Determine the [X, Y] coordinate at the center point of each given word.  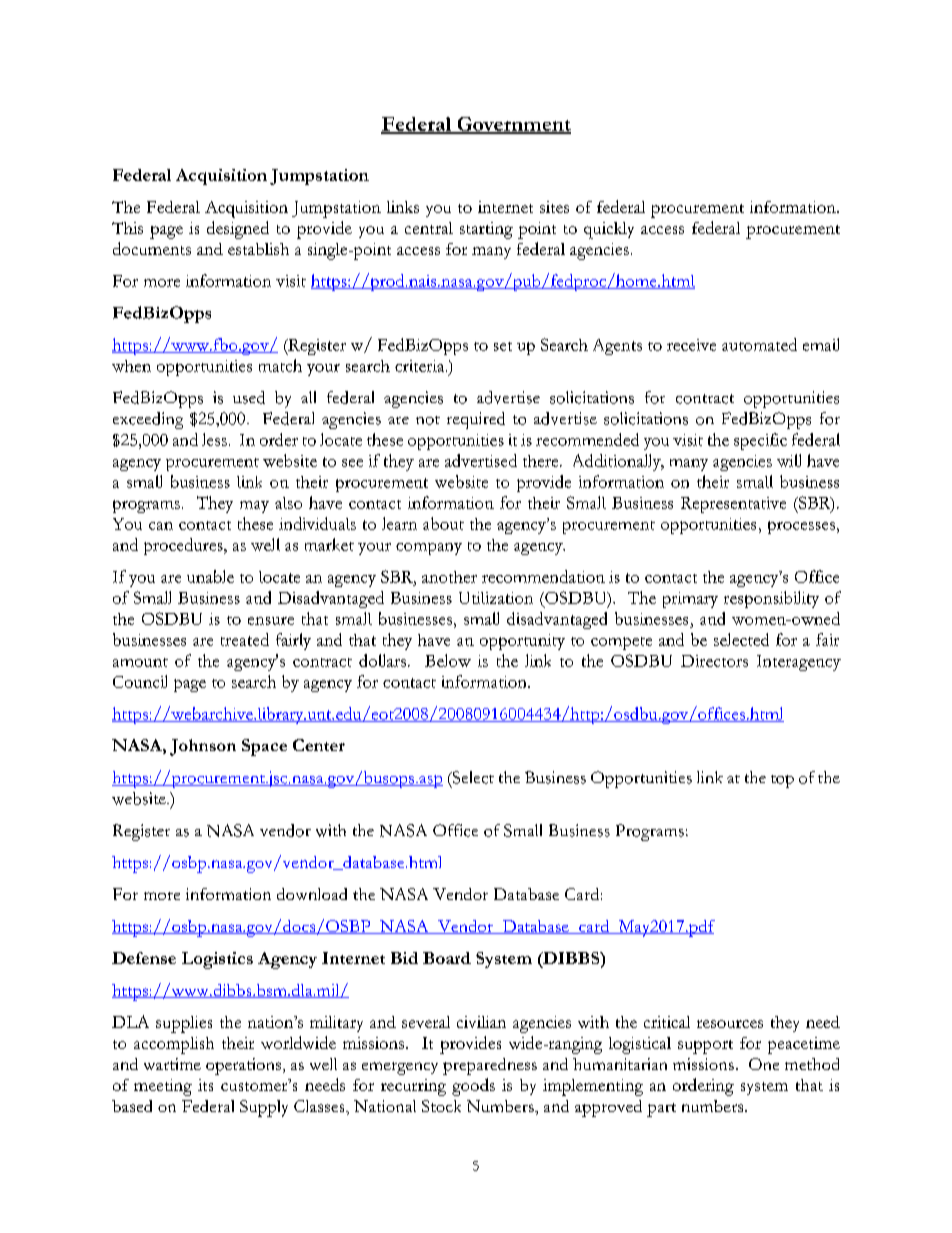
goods [473, 1087]
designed [238, 230]
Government [513, 125]
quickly [609, 230]
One [764, 1064]
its [205, 1085]
